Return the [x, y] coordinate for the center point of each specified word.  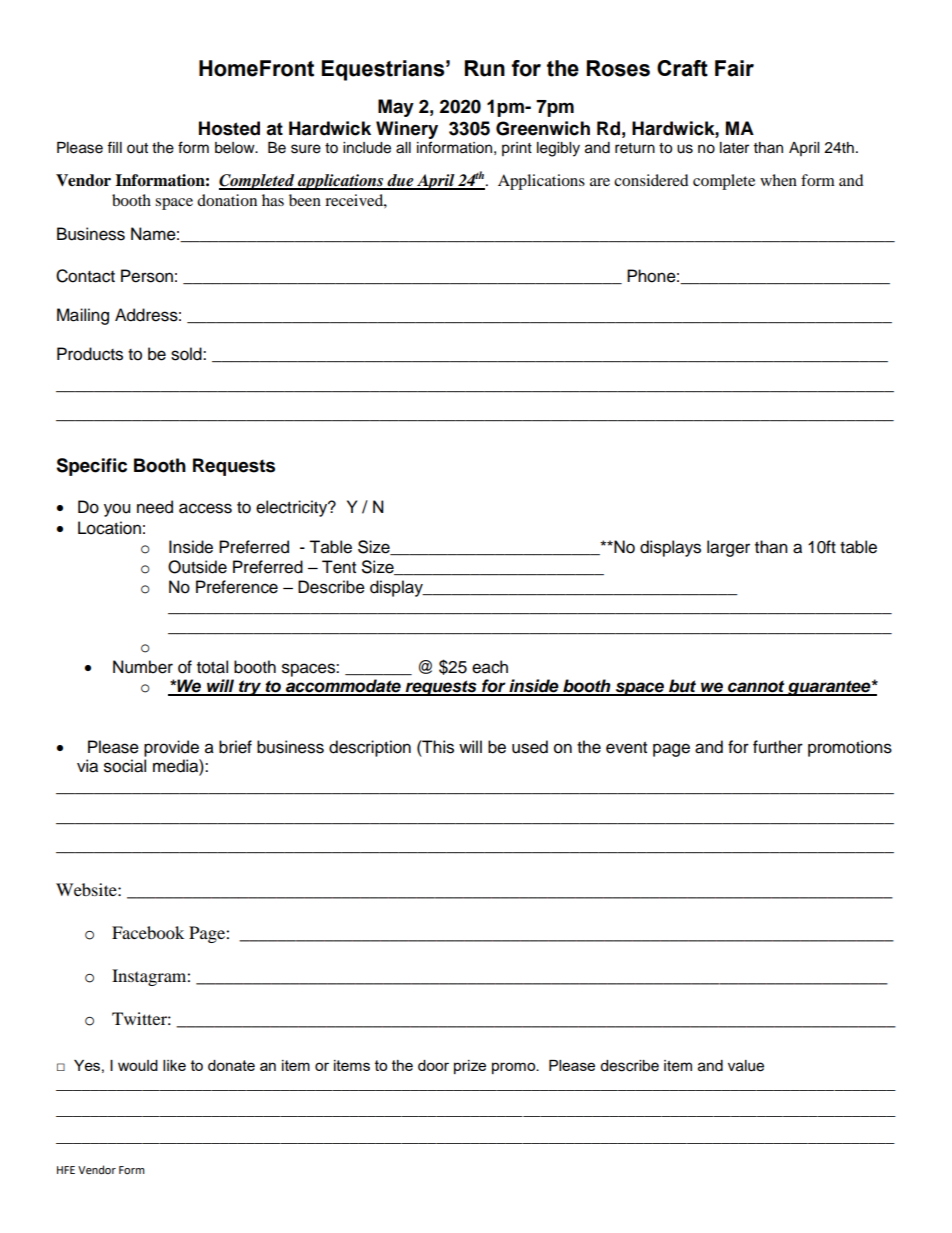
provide [171, 748]
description [370, 748]
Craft [682, 68]
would [138, 1065]
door [433, 1065]
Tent [339, 567]
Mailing [83, 316]
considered [651, 180]
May [396, 108]
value [746, 1066]
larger [728, 548]
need [155, 507]
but [683, 687]
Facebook [148, 932]
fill [114, 147]
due [401, 181]
